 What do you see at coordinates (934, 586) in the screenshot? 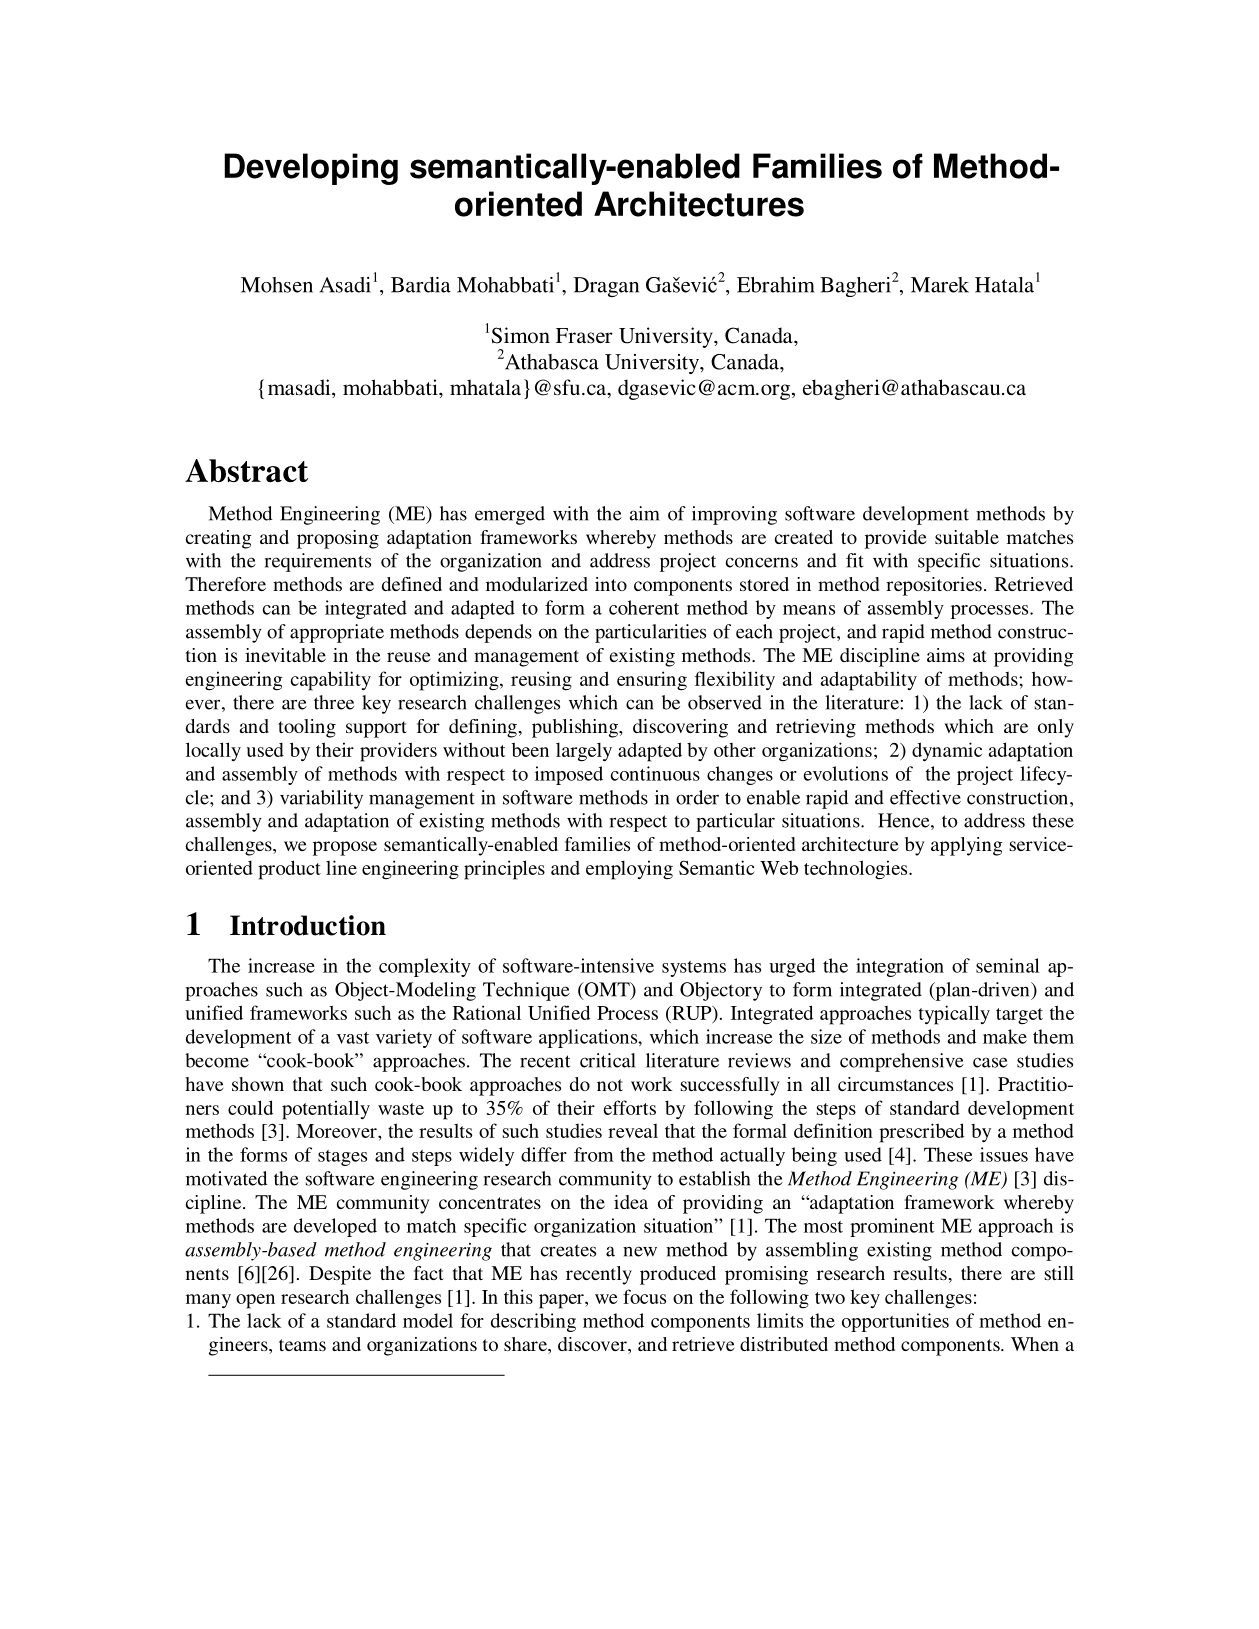
I see `repositories` at bounding box center [934, 586].
